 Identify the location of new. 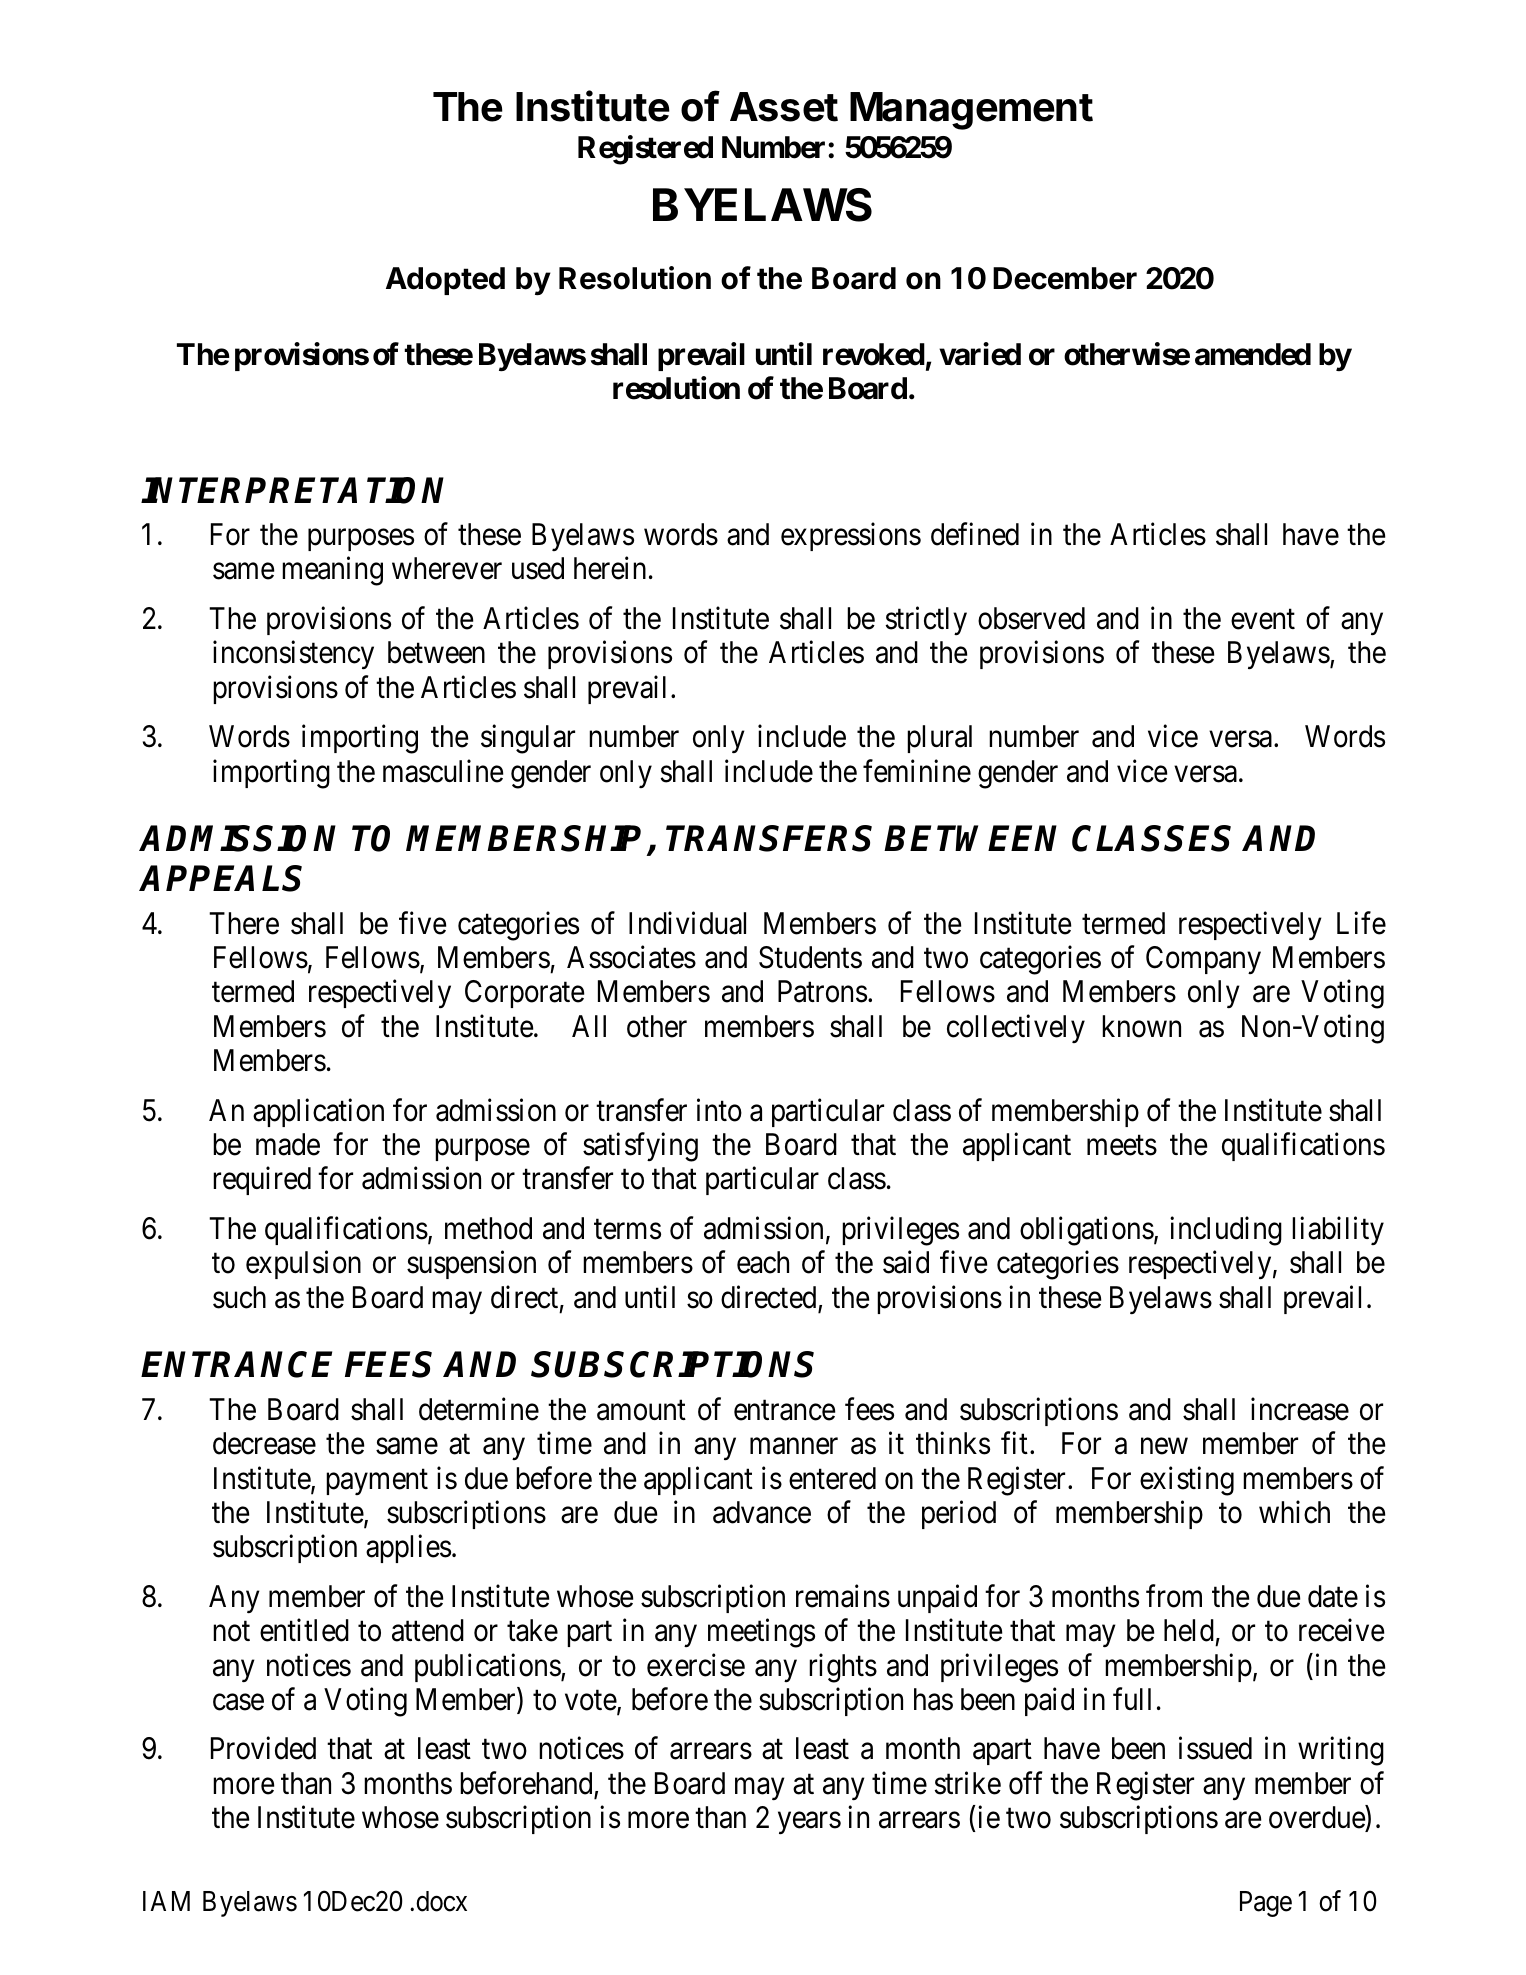
(1164, 1447).
